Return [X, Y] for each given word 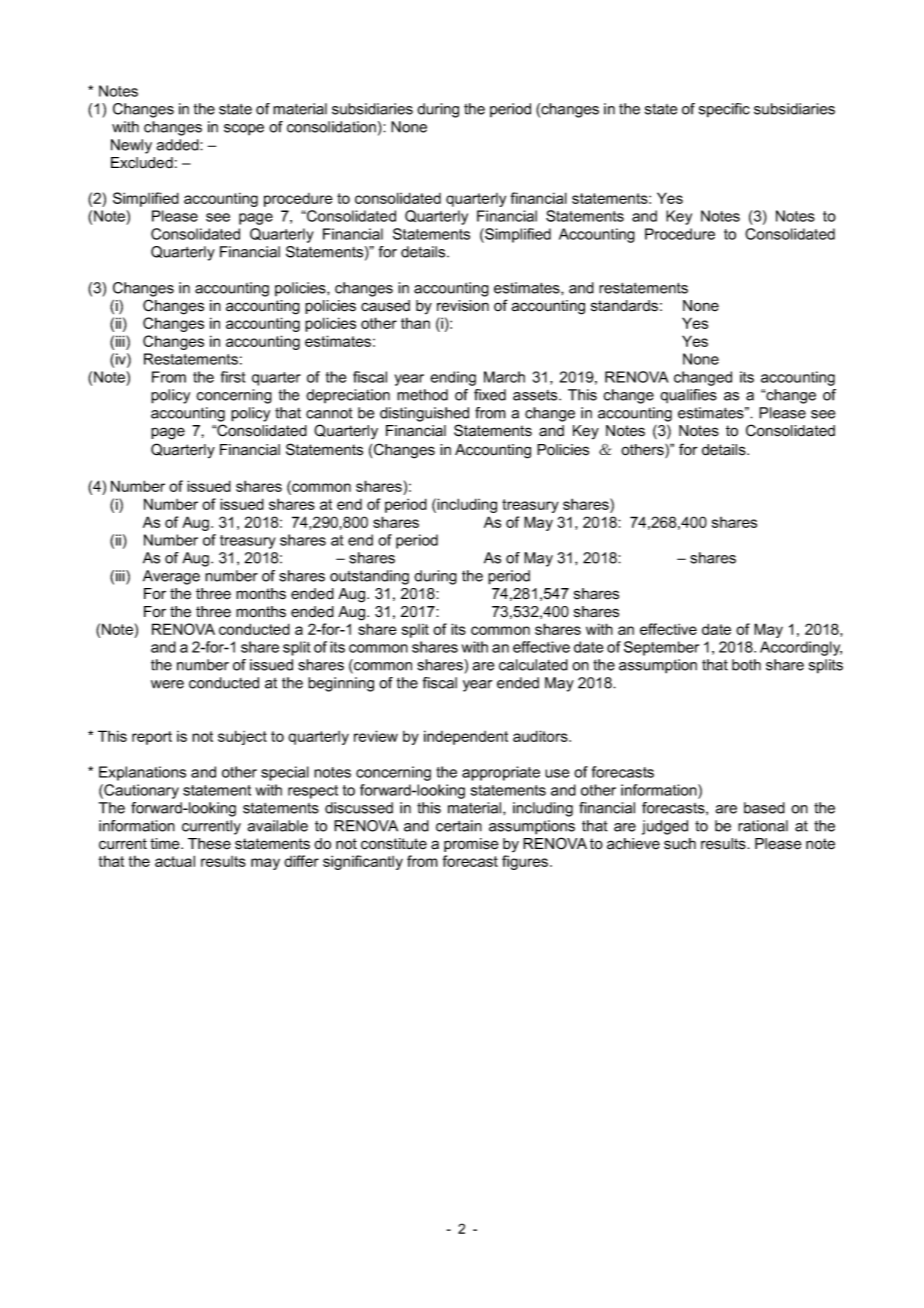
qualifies [688, 396]
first [233, 377]
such [680, 844]
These [209, 844]
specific [724, 110]
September [661, 648]
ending [453, 378]
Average [171, 577]
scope [244, 130]
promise [471, 845]
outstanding [369, 577]
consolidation [331, 127]
